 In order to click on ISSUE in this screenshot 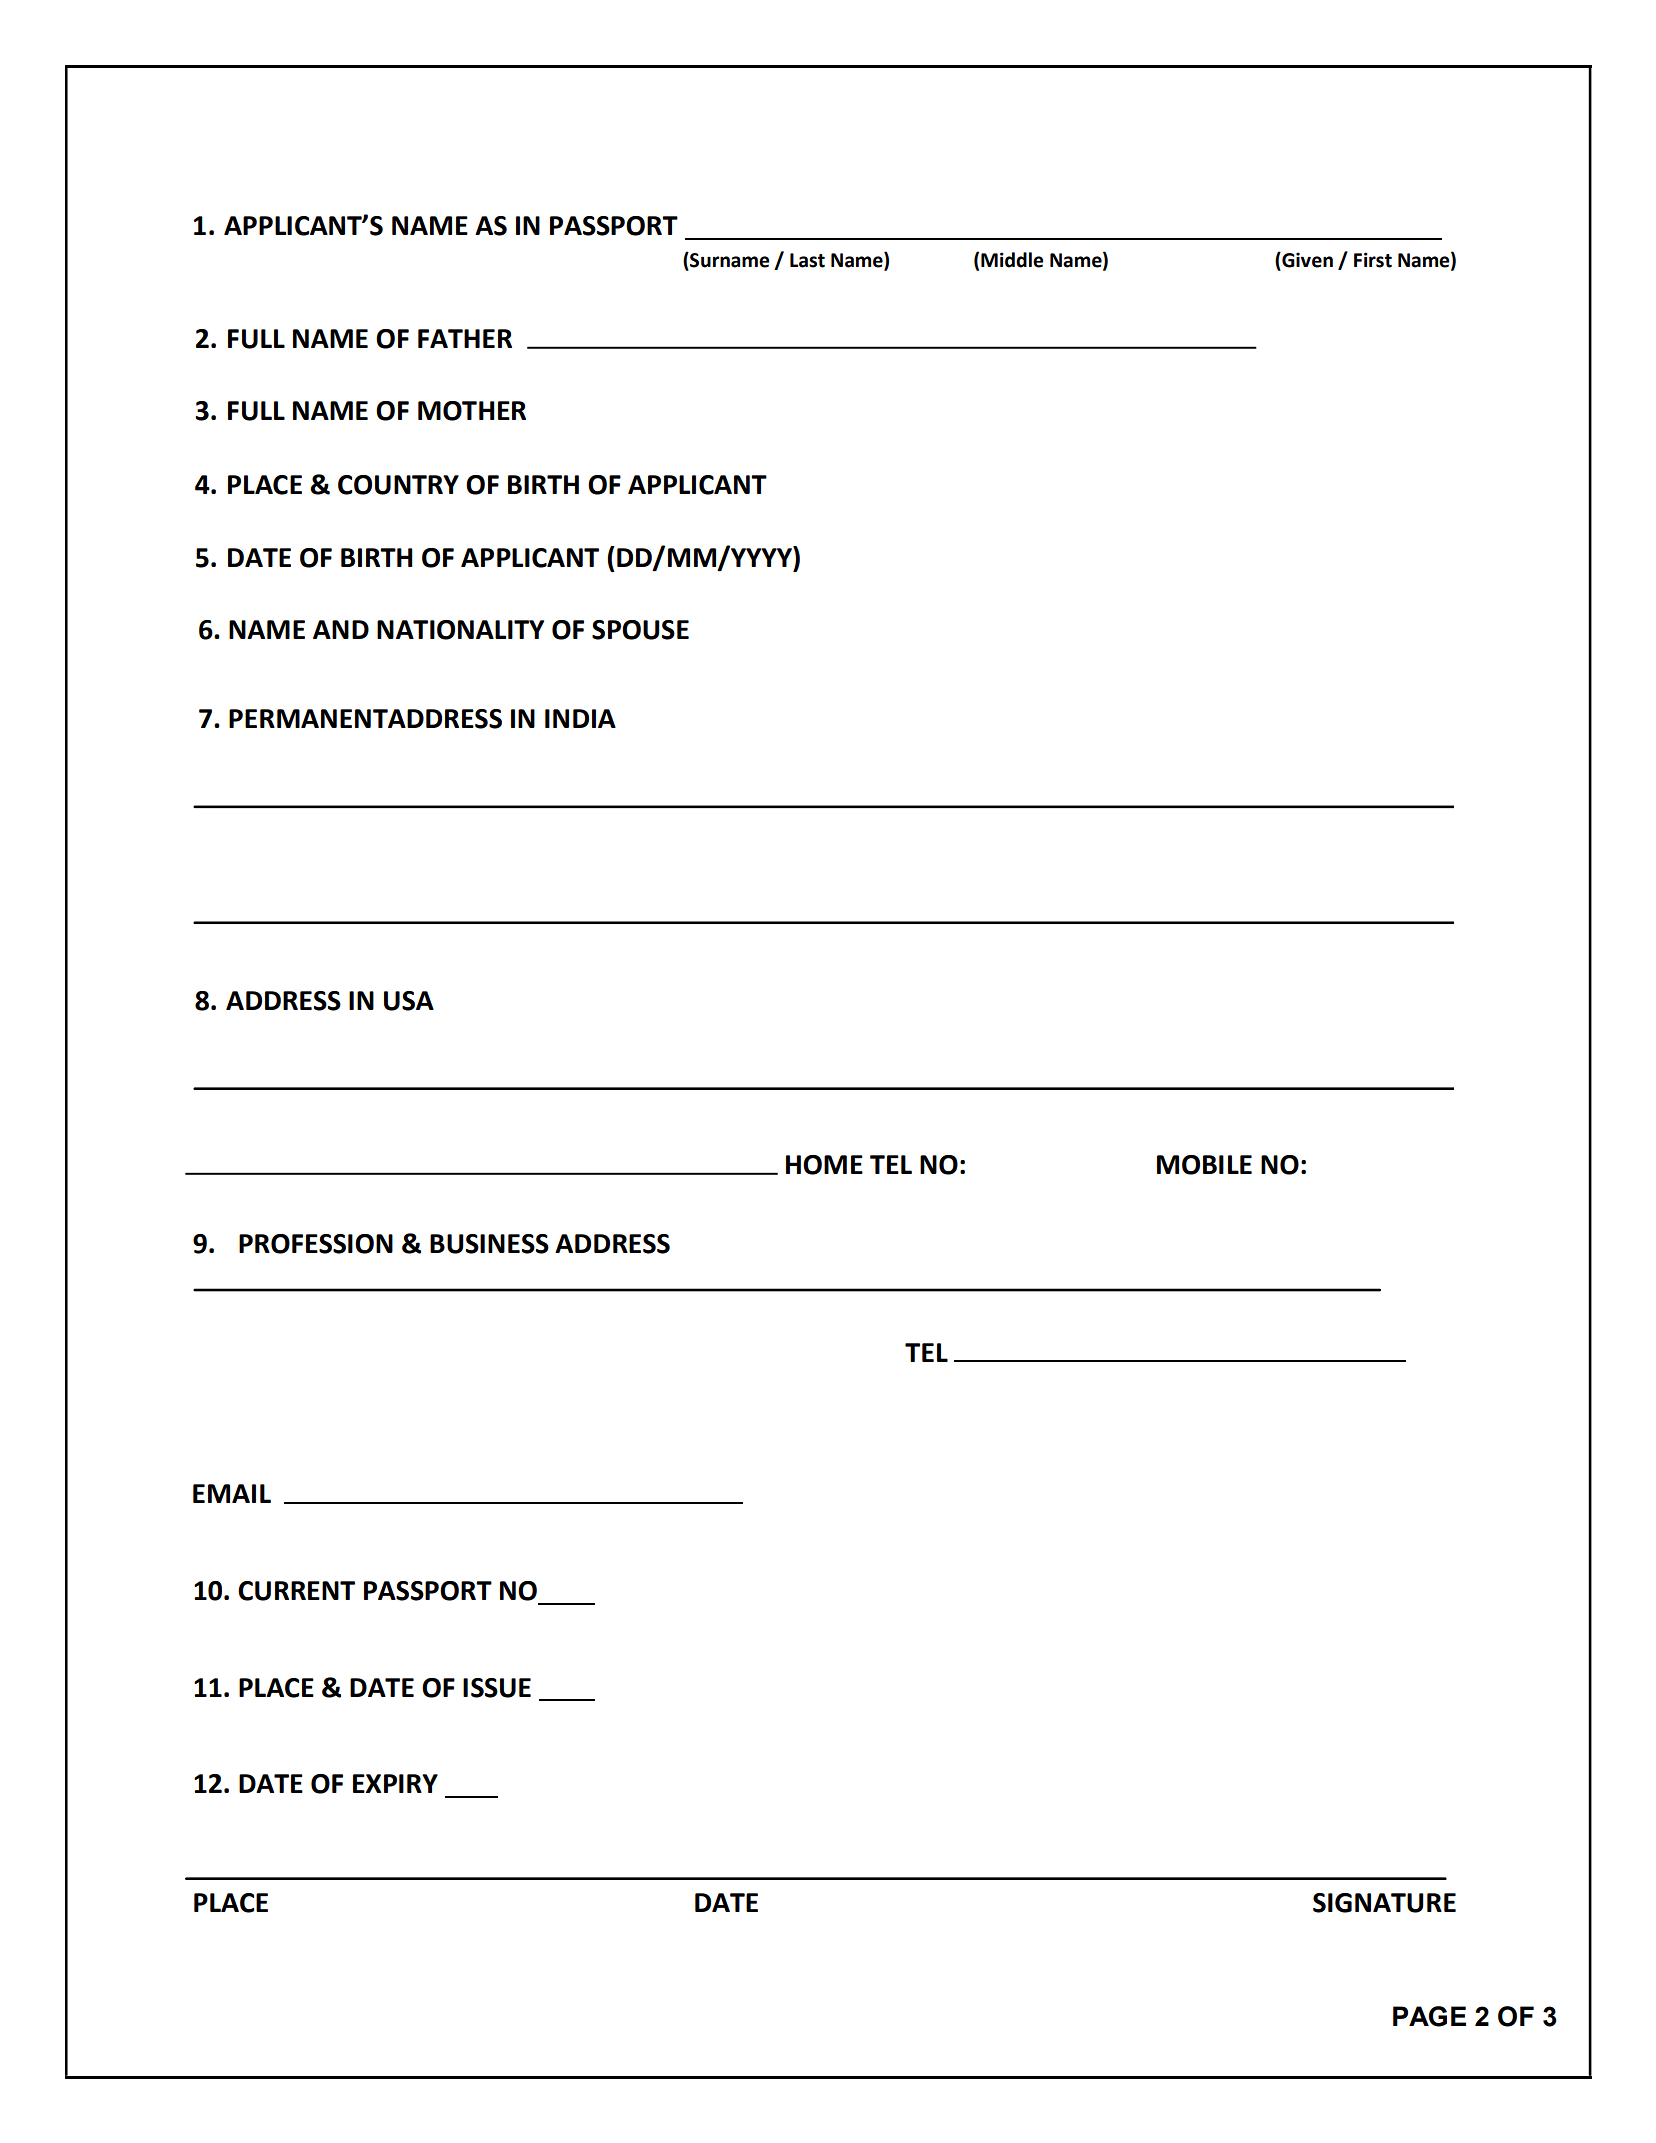, I will do `click(497, 1688)`.
